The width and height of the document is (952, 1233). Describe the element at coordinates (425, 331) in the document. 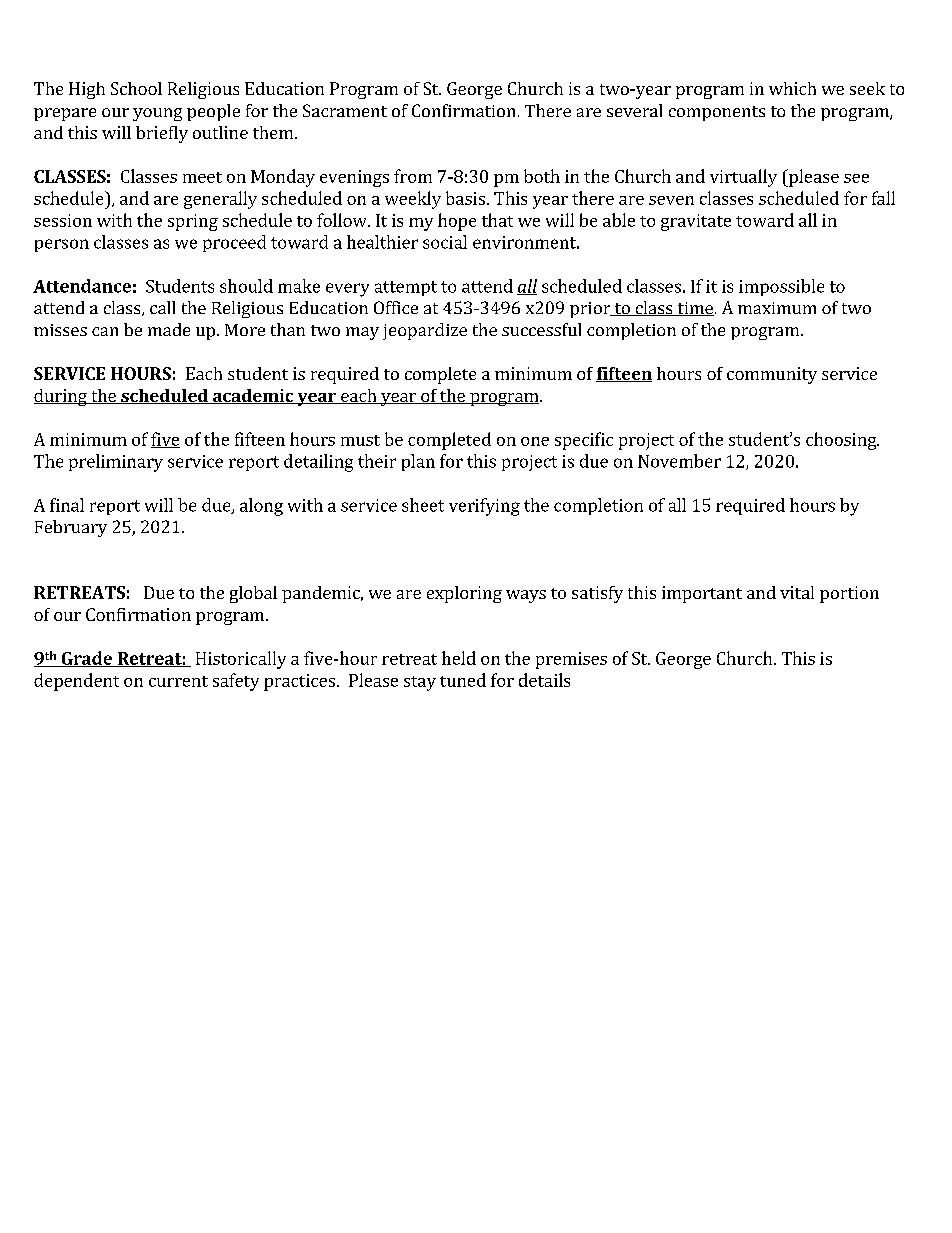

I see `jeopardize` at that location.
